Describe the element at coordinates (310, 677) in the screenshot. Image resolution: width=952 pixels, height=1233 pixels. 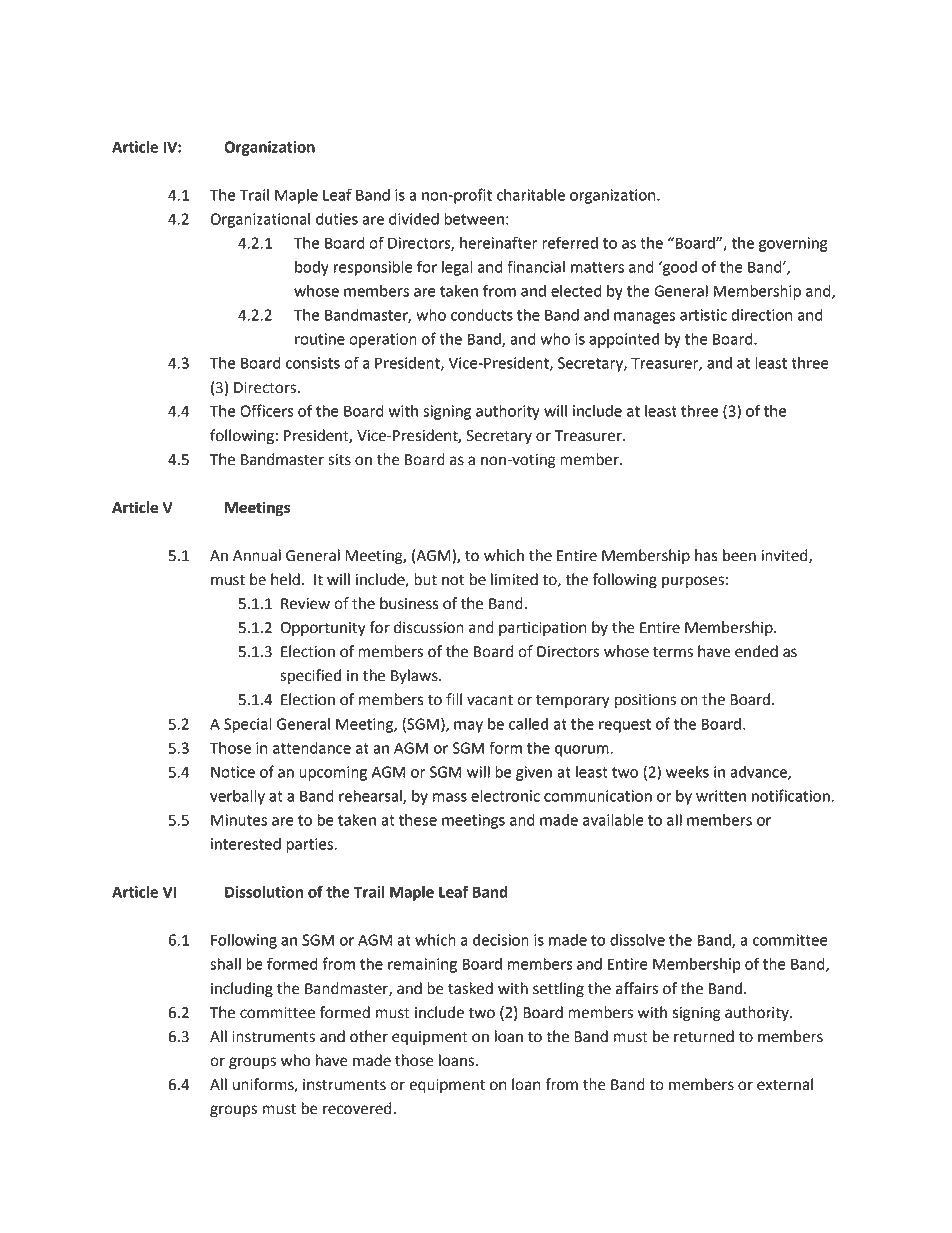
I see `specified` at that location.
